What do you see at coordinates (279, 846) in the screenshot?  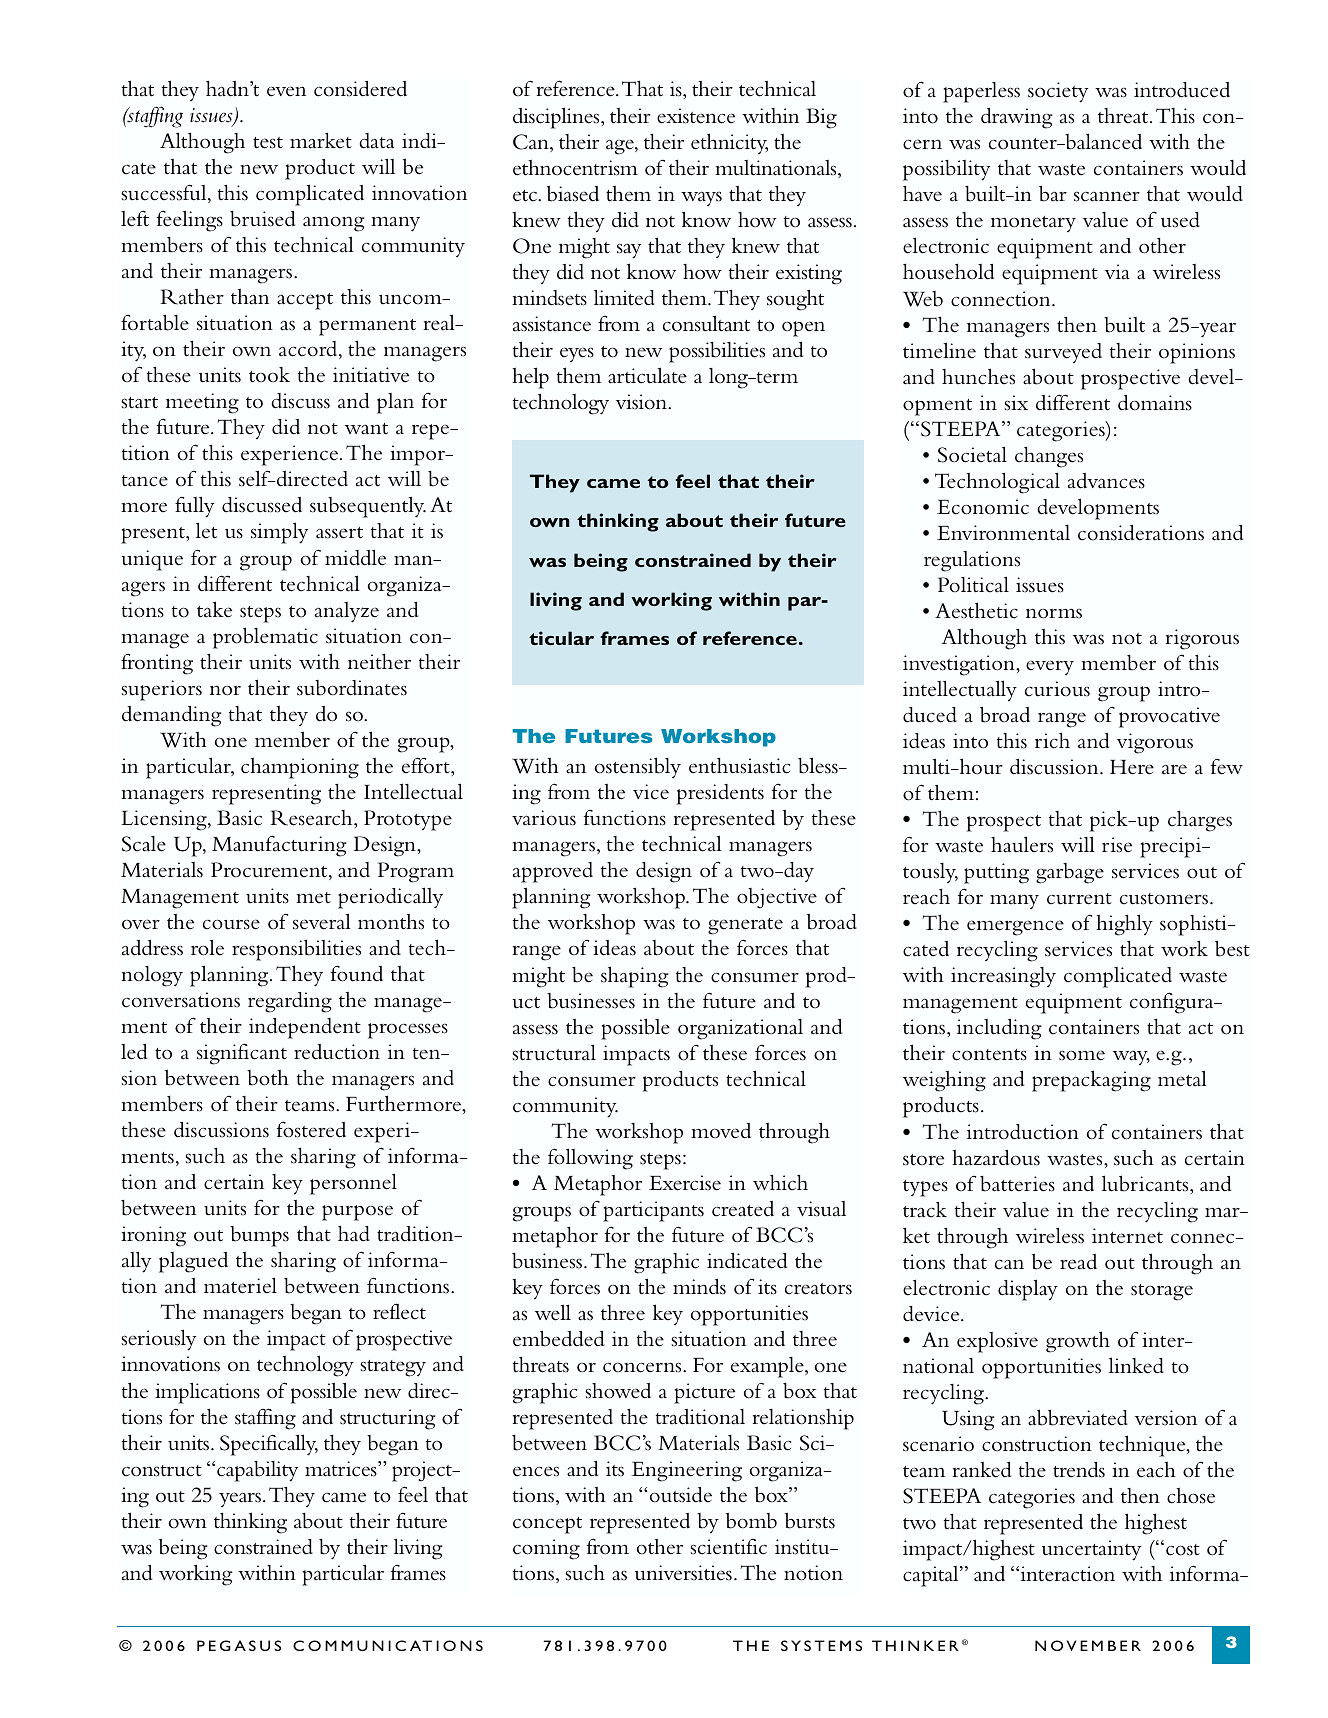 I see `Manufacturing` at bounding box center [279, 846].
